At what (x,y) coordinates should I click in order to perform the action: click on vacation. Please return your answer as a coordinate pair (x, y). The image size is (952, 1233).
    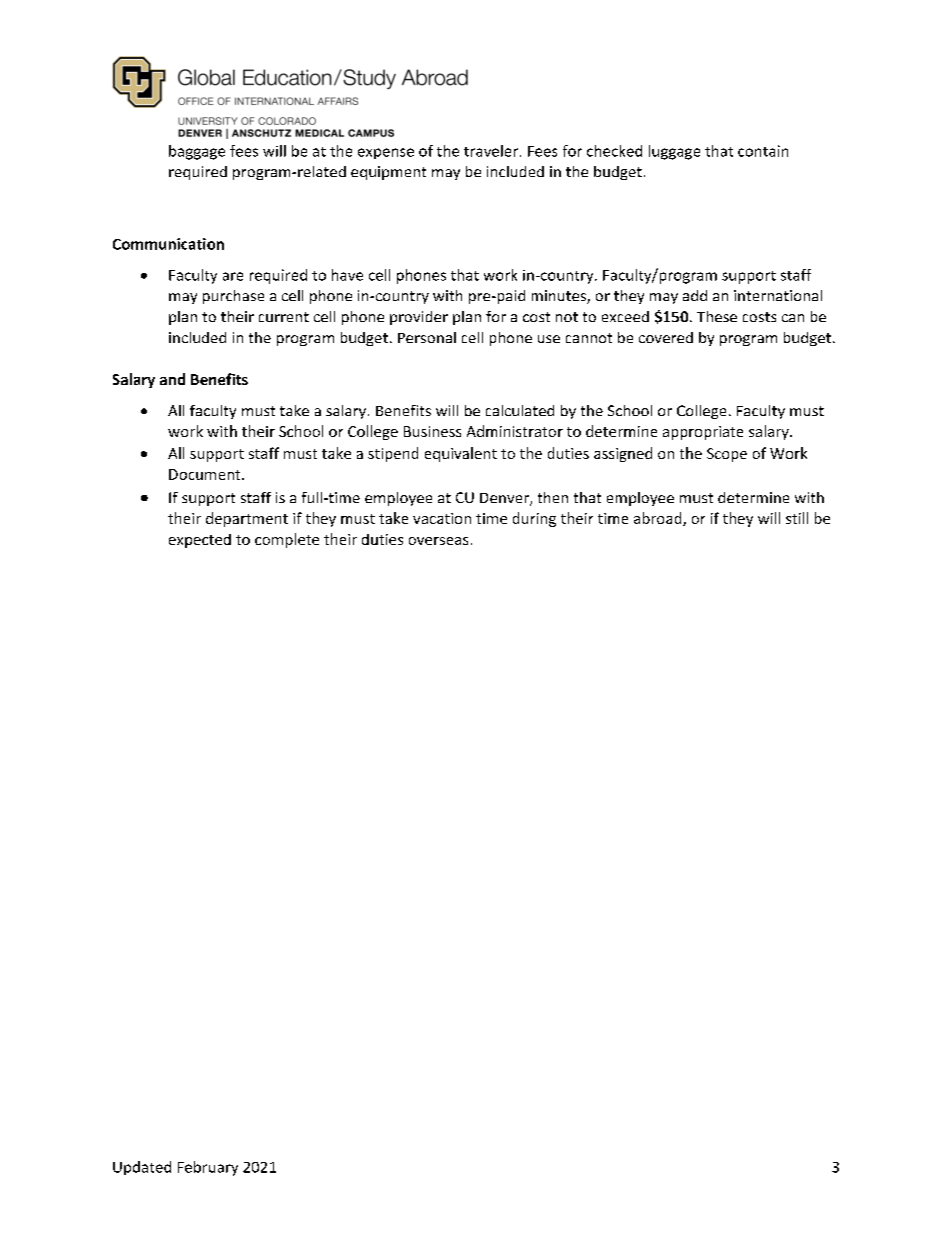
    Looking at the image, I should click on (442, 518).
